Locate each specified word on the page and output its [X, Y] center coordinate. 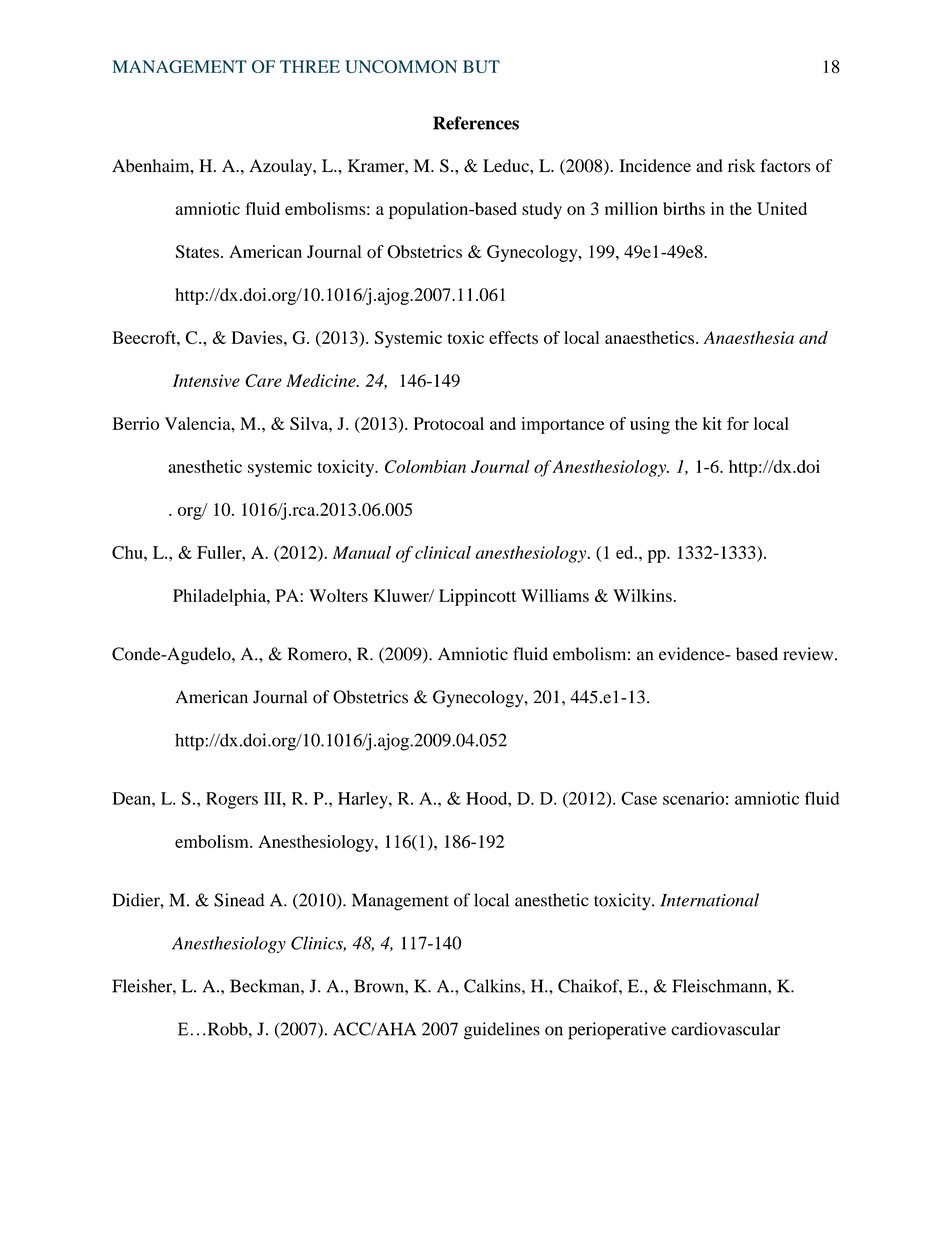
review [809, 654]
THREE [310, 66]
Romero [318, 654]
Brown [380, 986]
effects [513, 337]
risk [742, 165]
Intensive [206, 380]
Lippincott [477, 597]
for [738, 423]
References [476, 123]
